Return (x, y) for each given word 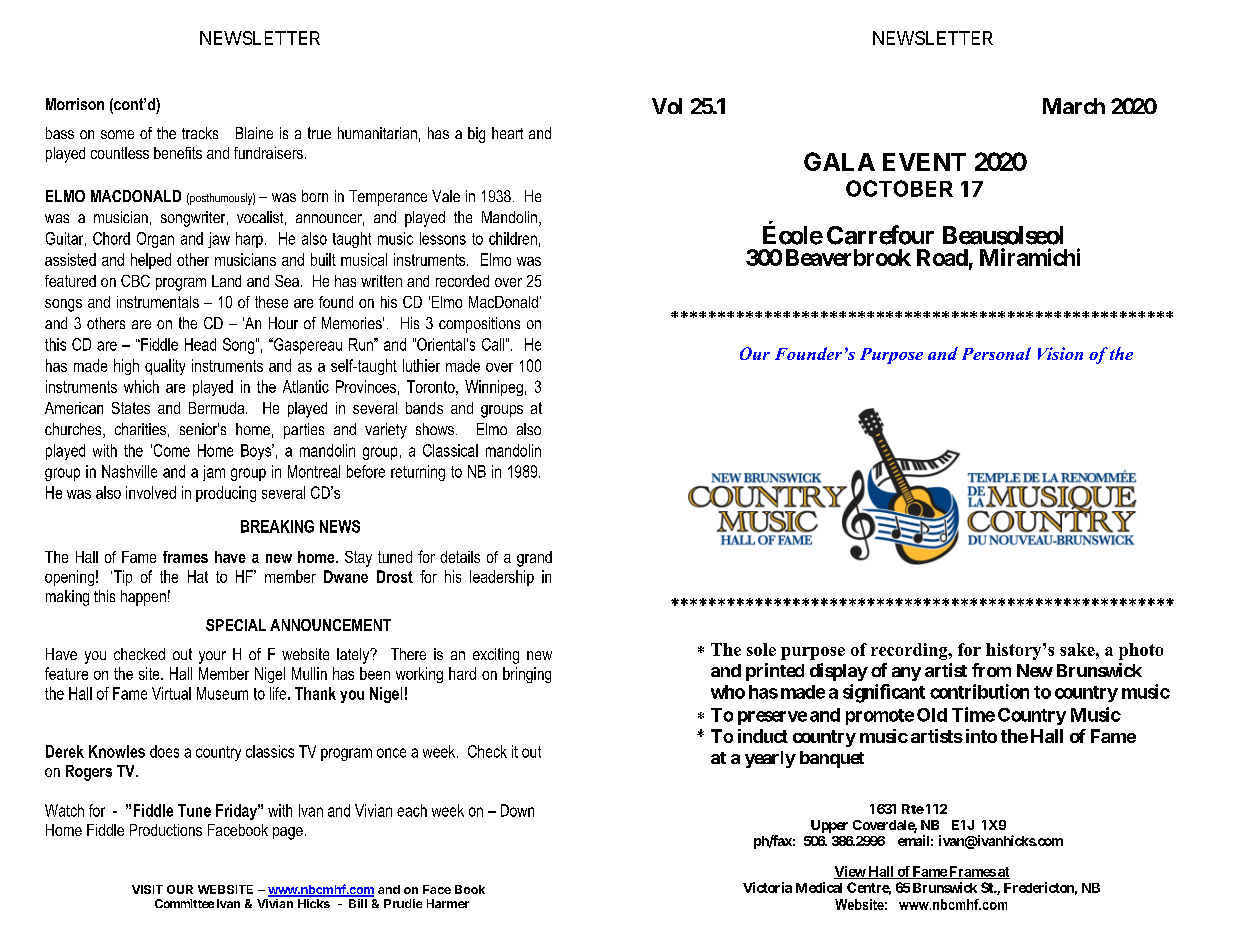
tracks (200, 133)
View (850, 872)
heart (507, 133)
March (1074, 106)
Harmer (448, 903)
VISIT (147, 889)
